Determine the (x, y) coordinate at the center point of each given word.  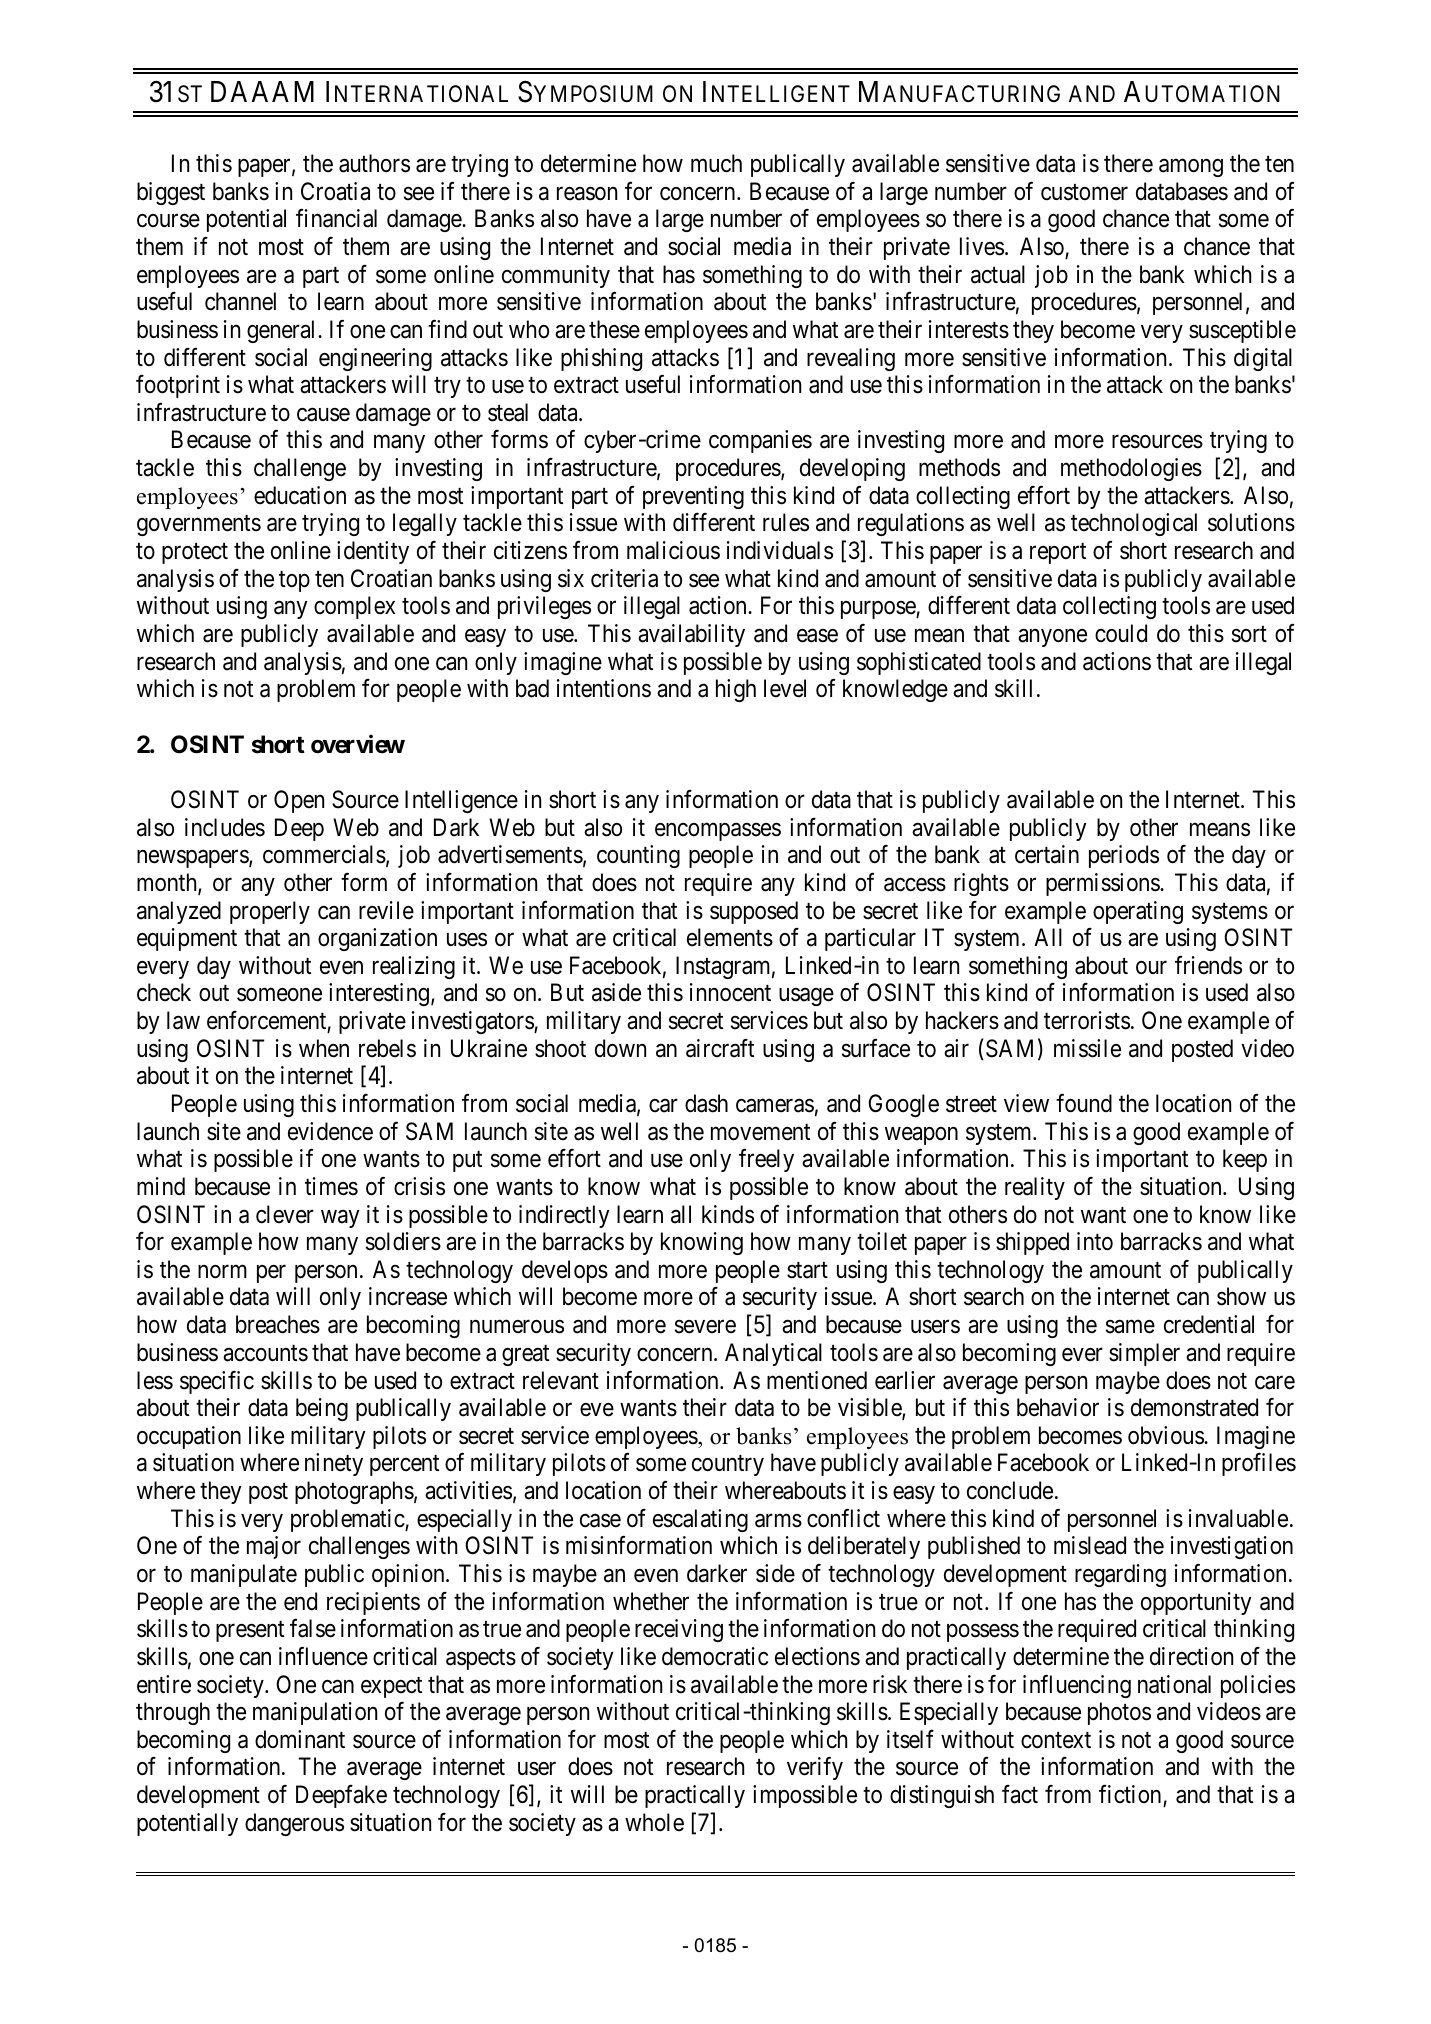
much (716, 163)
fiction (1131, 1795)
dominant (300, 1739)
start (807, 1270)
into (1095, 1241)
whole (654, 1822)
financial (336, 218)
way (340, 1219)
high (736, 690)
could (1121, 633)
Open (299, 801)
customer (1084, 192)
